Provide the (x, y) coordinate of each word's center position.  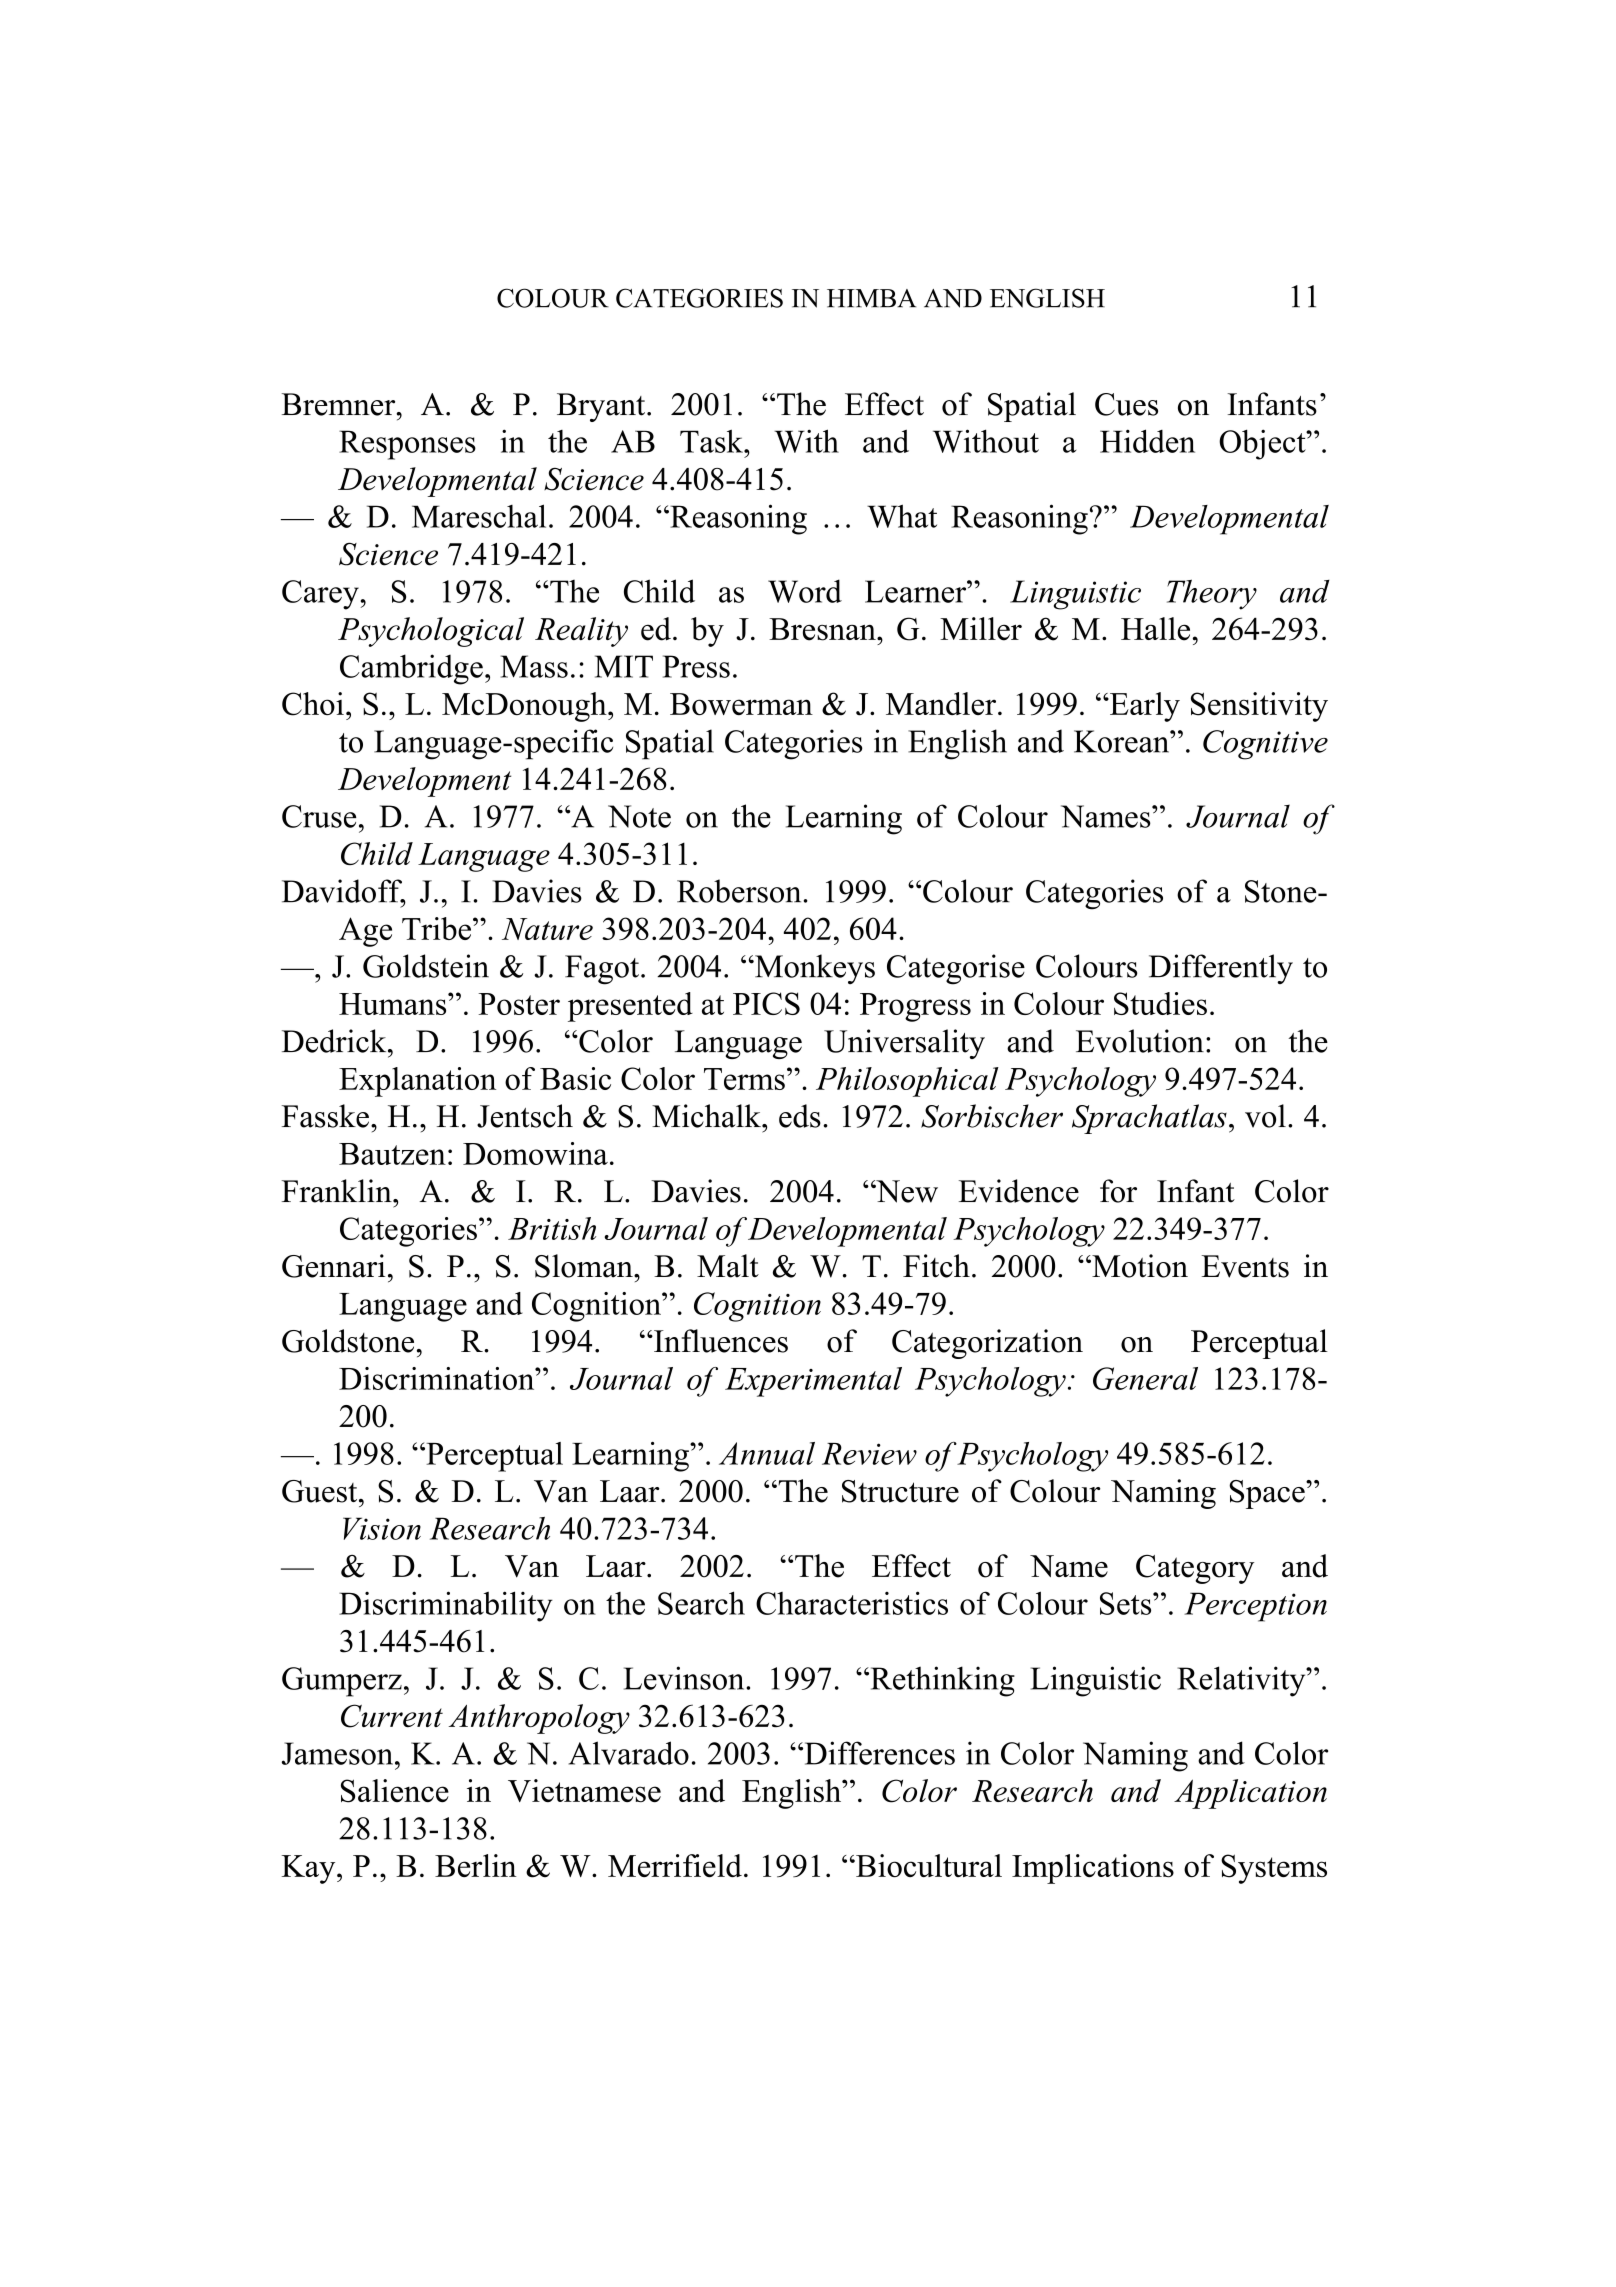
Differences (878, 1753)
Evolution (1140, 1041)
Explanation (417, 1082)
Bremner (340, 404)
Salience (395, 1791)
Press (696, 666)
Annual (767, 1453)
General (1145, 1378)
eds (800, 1116)
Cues (1126, 404)
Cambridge (411, 669)
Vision (382, 1528)
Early (1144, 707)
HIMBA (871, 298)
